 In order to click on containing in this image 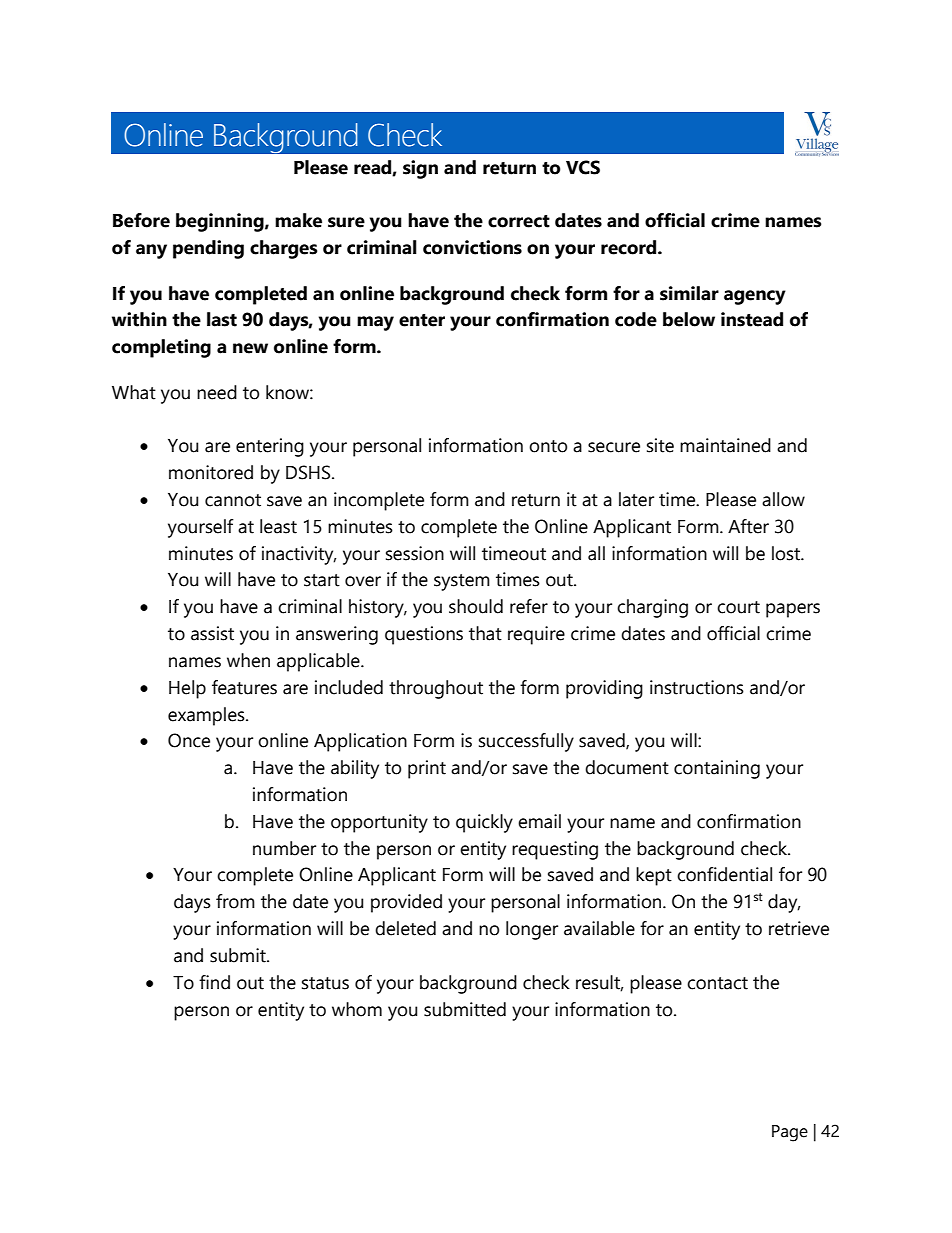, I will do `click(717, 769)`.
